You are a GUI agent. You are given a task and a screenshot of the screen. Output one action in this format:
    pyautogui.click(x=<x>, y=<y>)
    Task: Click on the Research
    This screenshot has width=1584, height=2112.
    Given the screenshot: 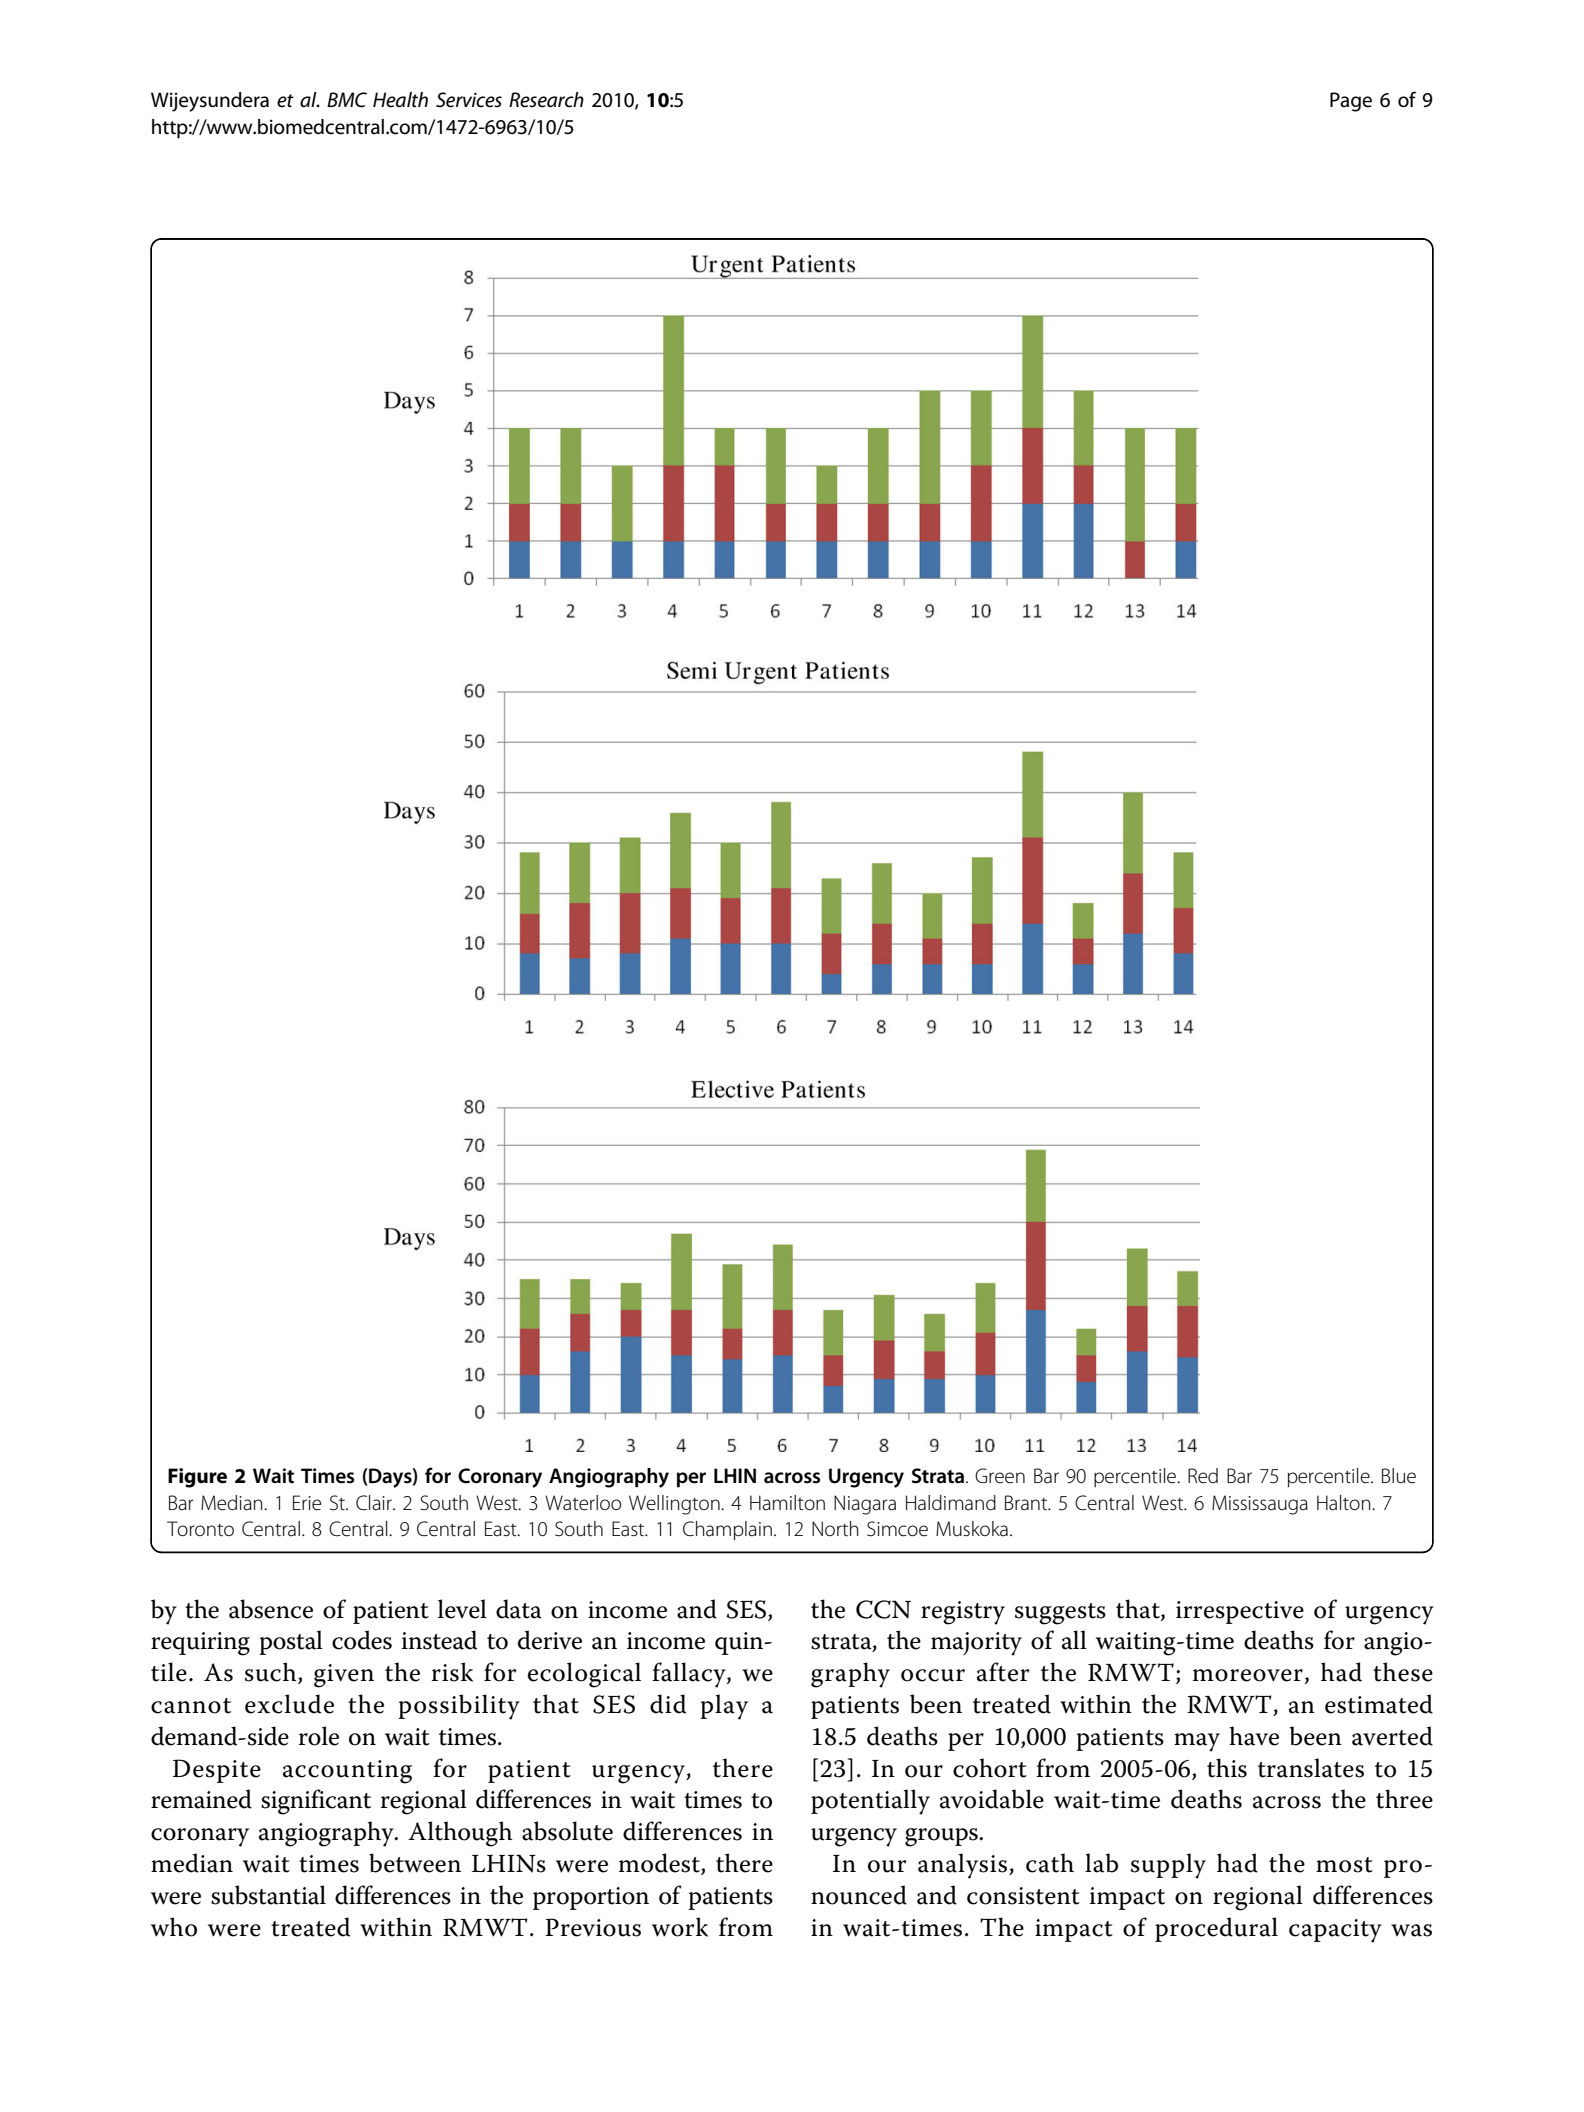 What is the action you would take?
    pyautogui.click(x=546, y=100)
